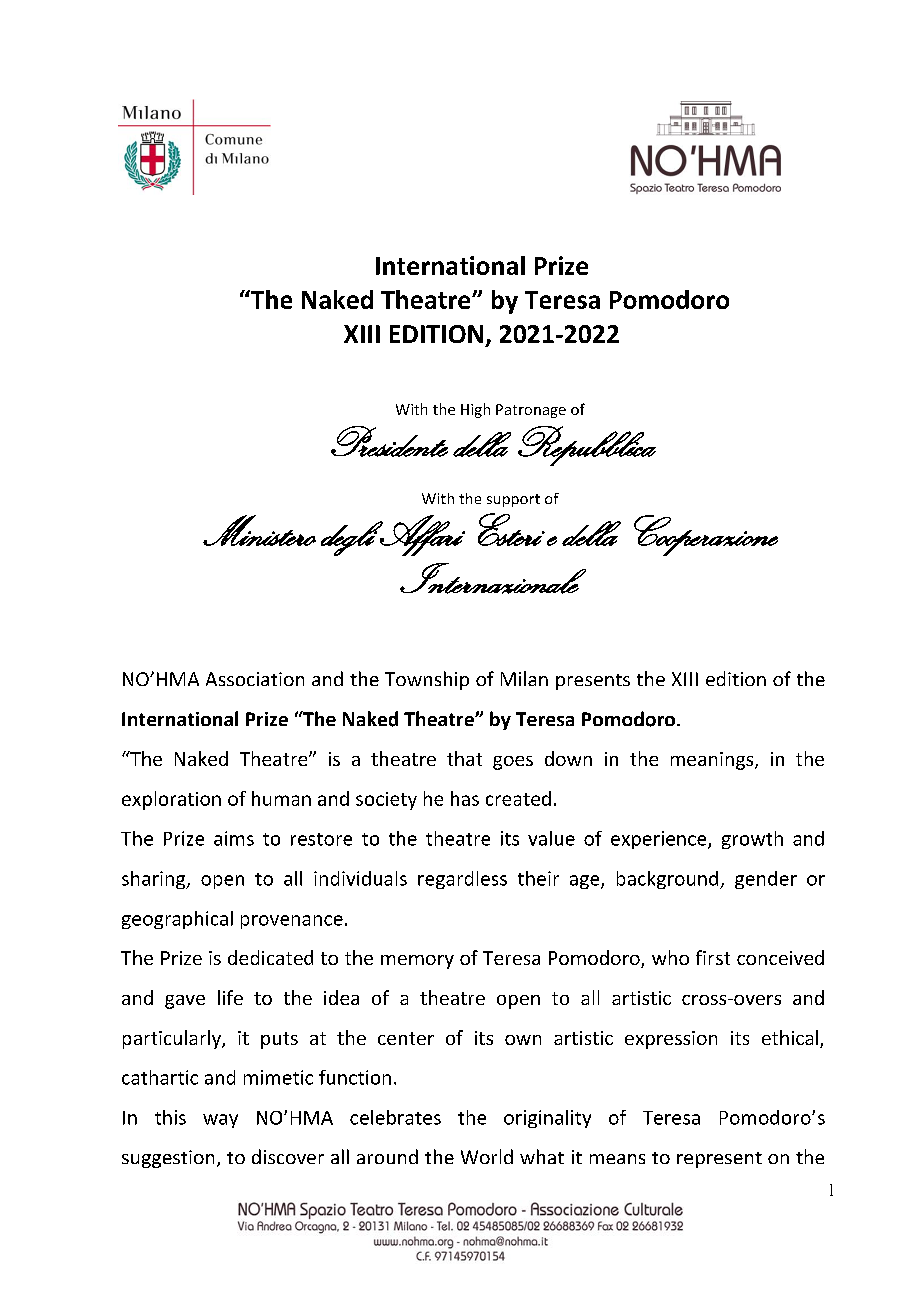 The height and width of the screenshot is (1308, 924). What do you see at coordinates (462, 880) in the screenshot?
I see `regardless` at bounding box center [462, 880].
